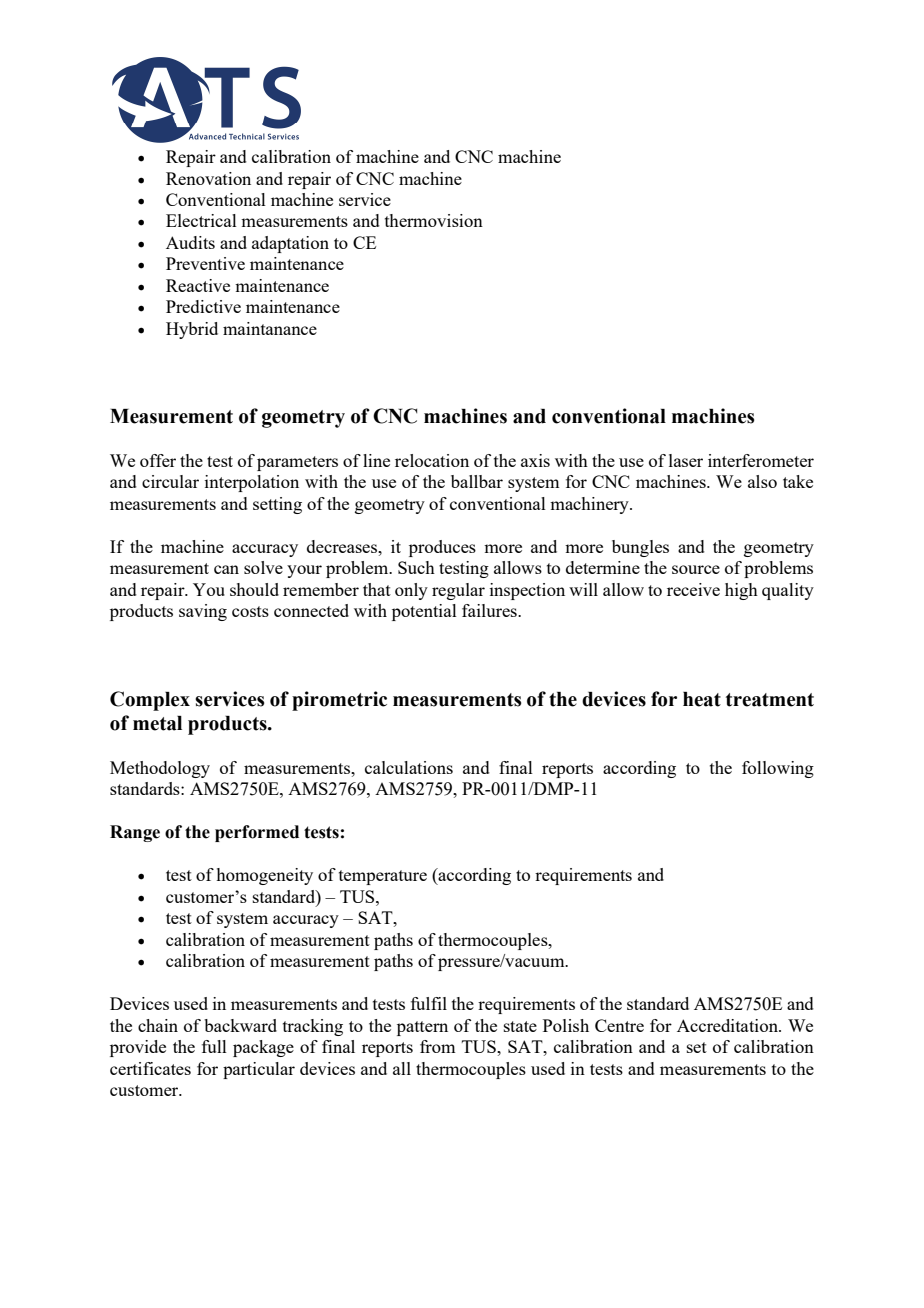 The height and width of the image is (1308, 924). I want to click on laser, so click(686, 460).
